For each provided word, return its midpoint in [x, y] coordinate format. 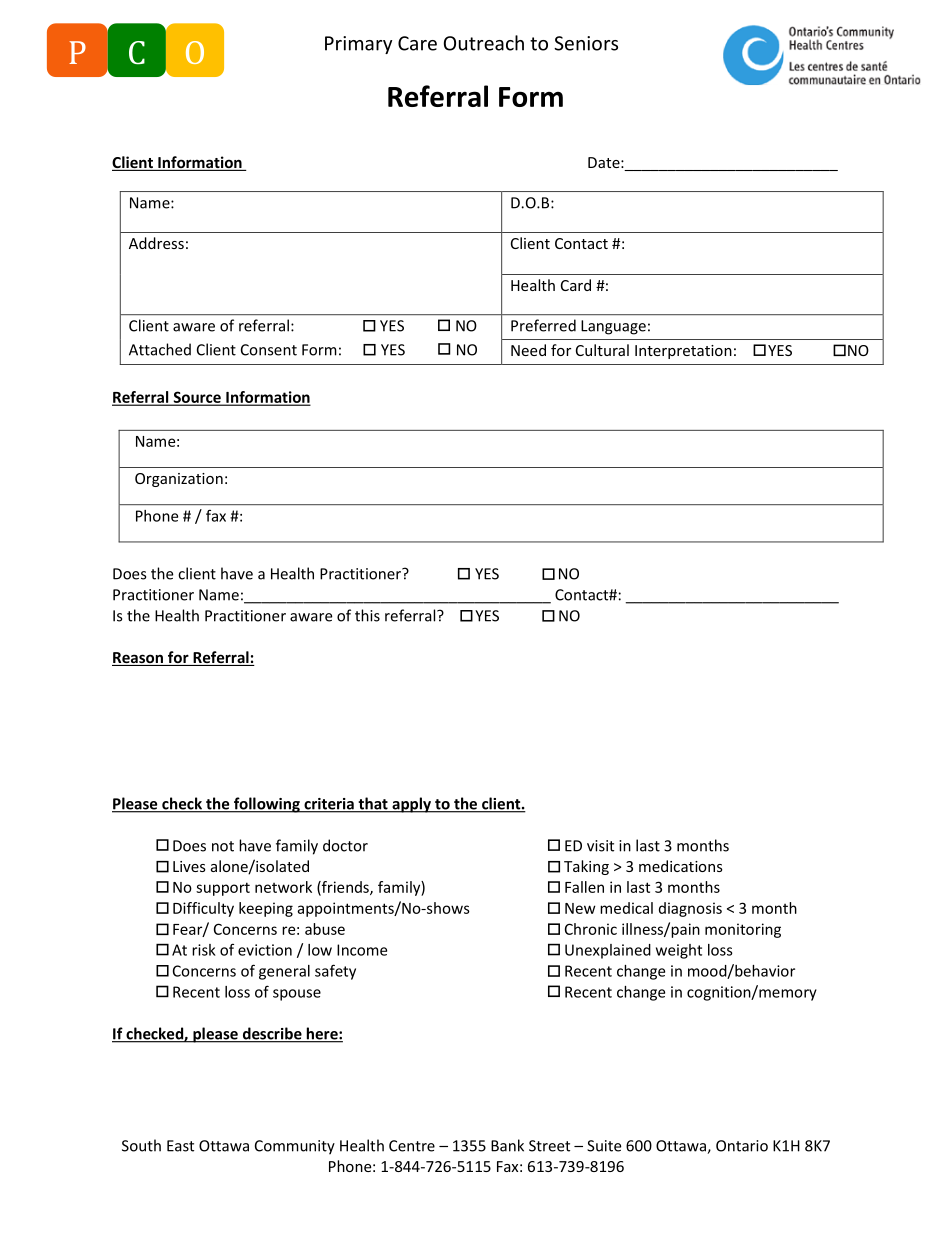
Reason [138, 659]
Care [417, 43]
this [367, 615]
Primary [358, 45]
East [180, 1146]
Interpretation [683, 352]
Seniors [586, 43]
